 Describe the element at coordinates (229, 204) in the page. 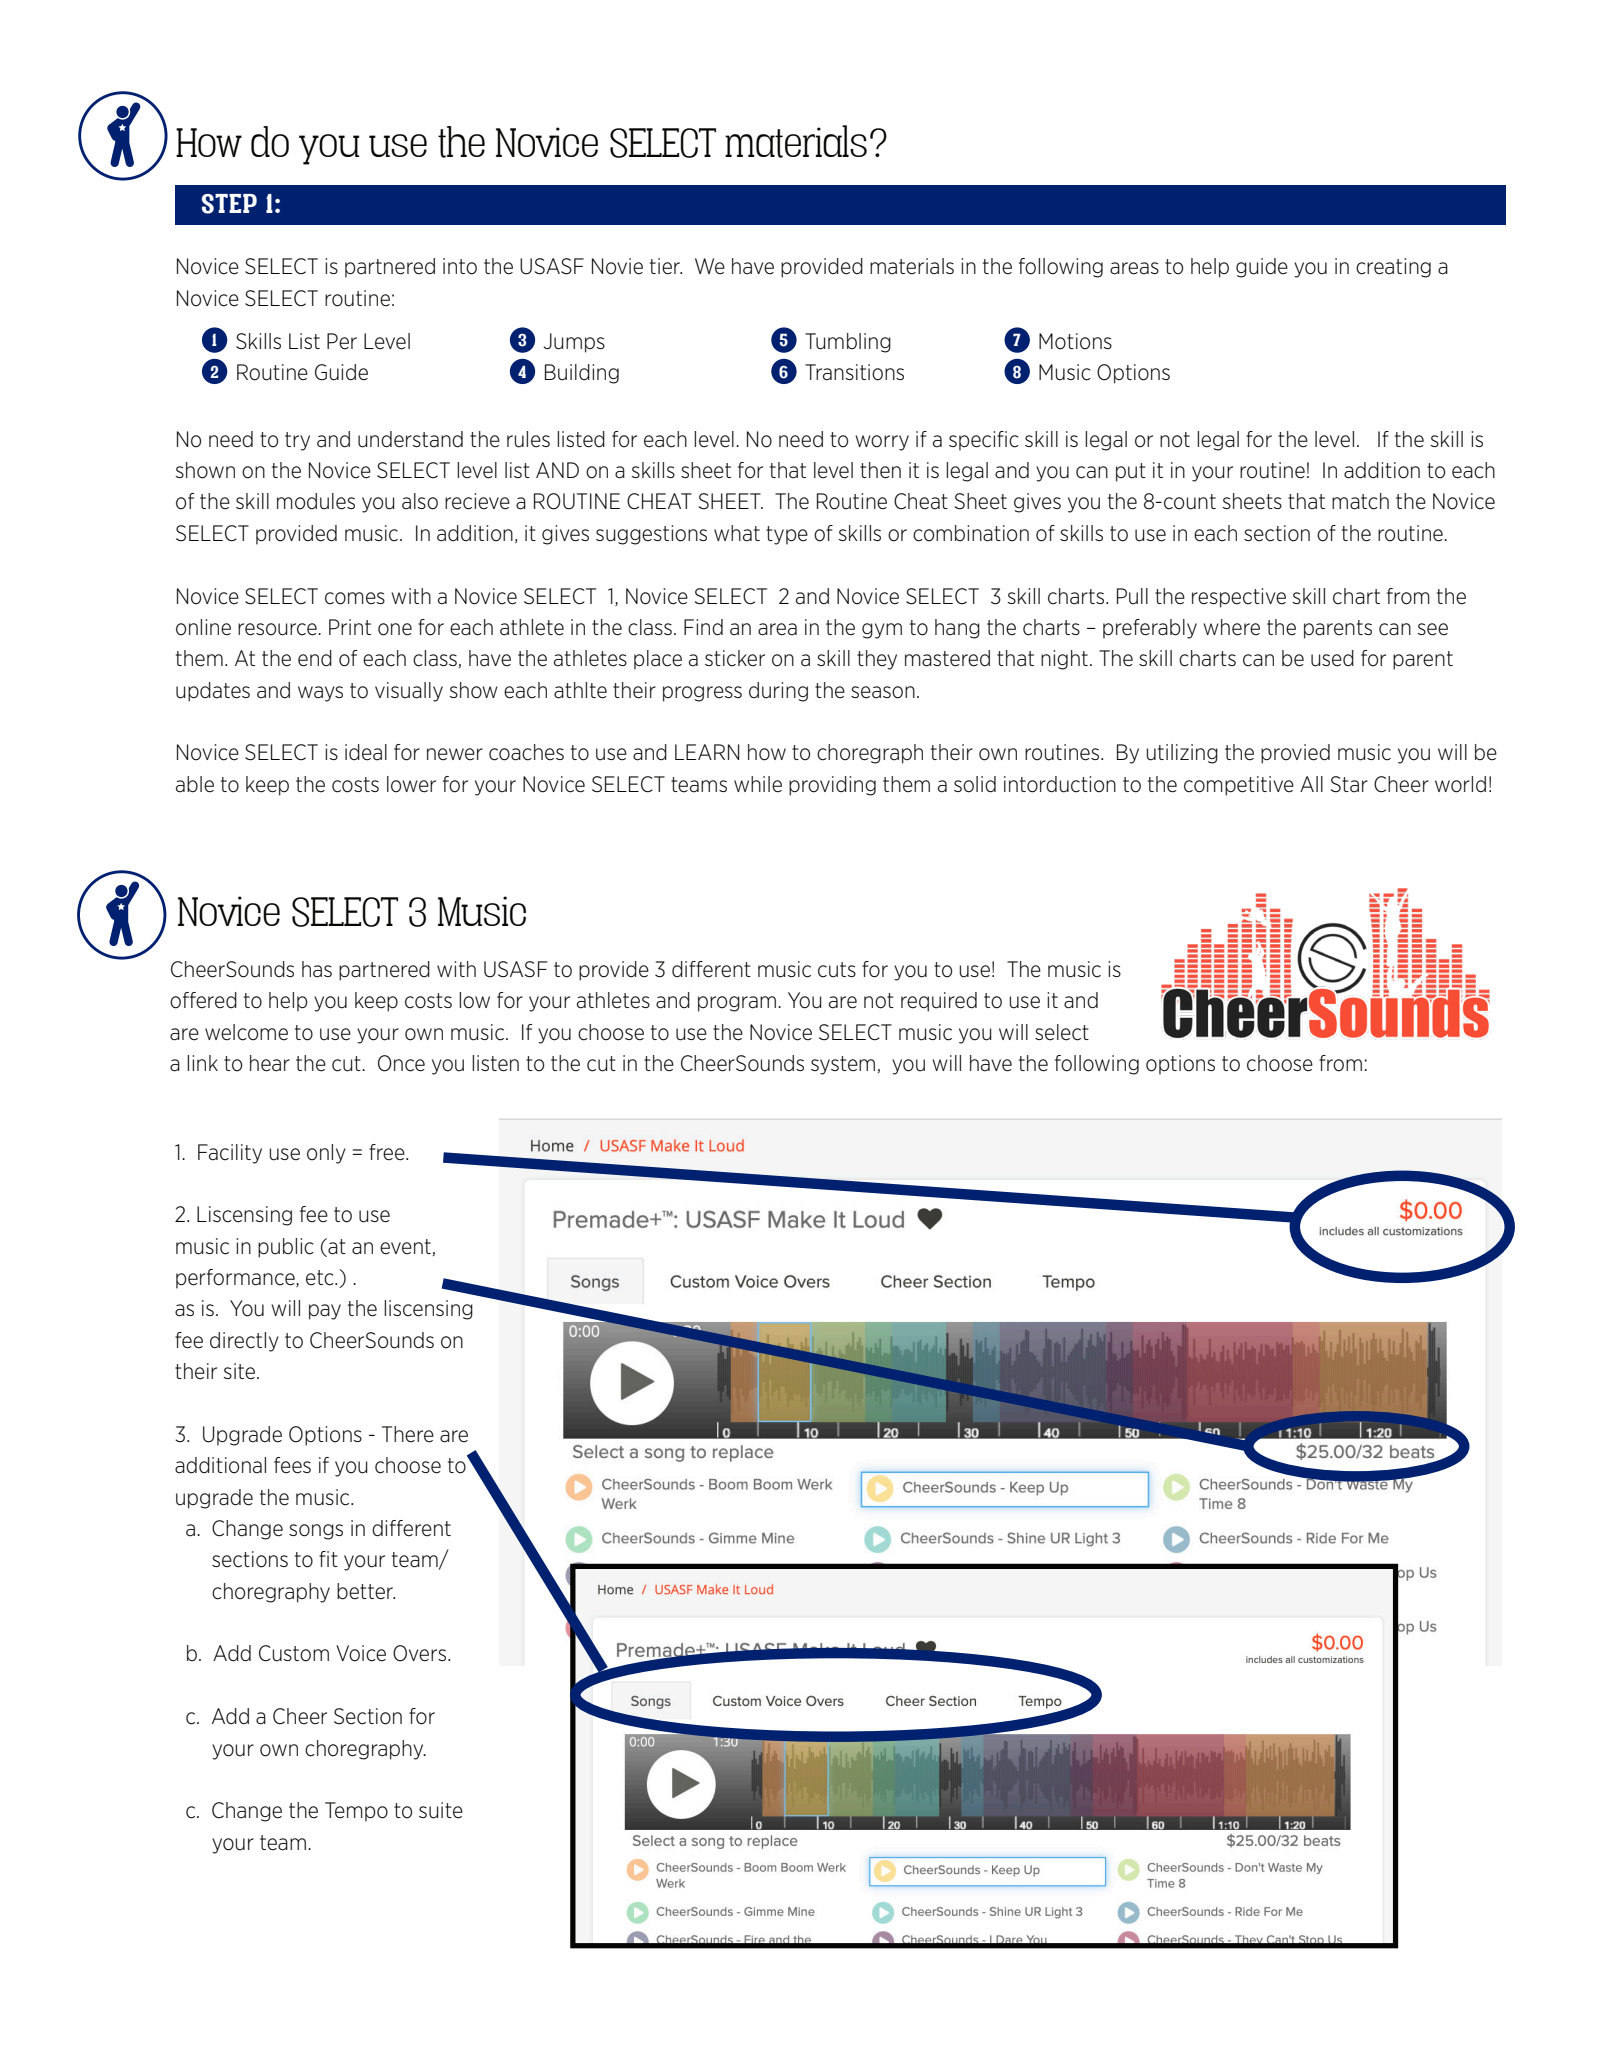

I see `STEP` at that location.
